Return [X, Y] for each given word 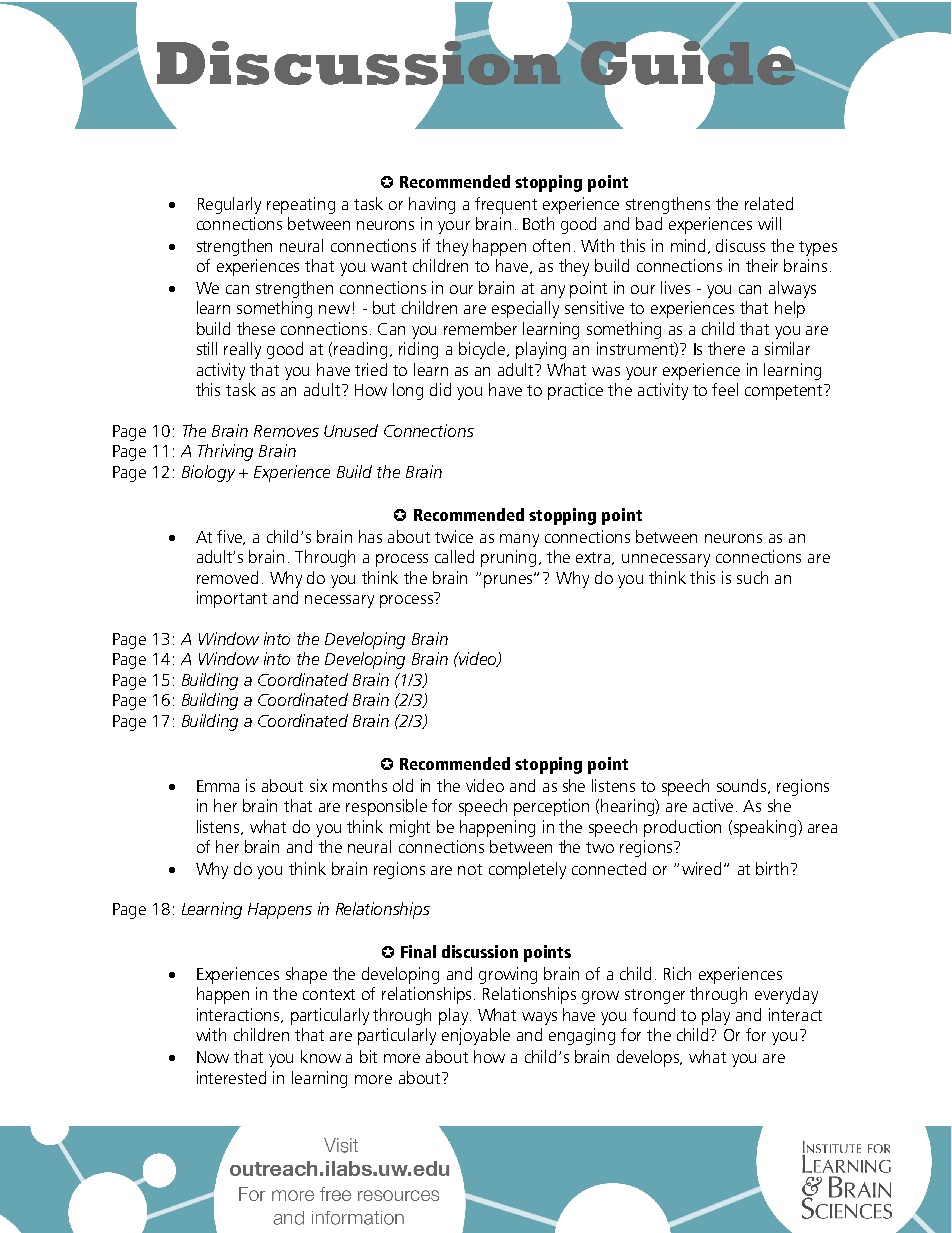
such [752, 577]
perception [551, 807]
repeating [301, 205]
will [769, 223]
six [318, 785]
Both [538, 223]
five [231, 537]
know [321, 1056]
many [519, 540]
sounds [743, 786]
